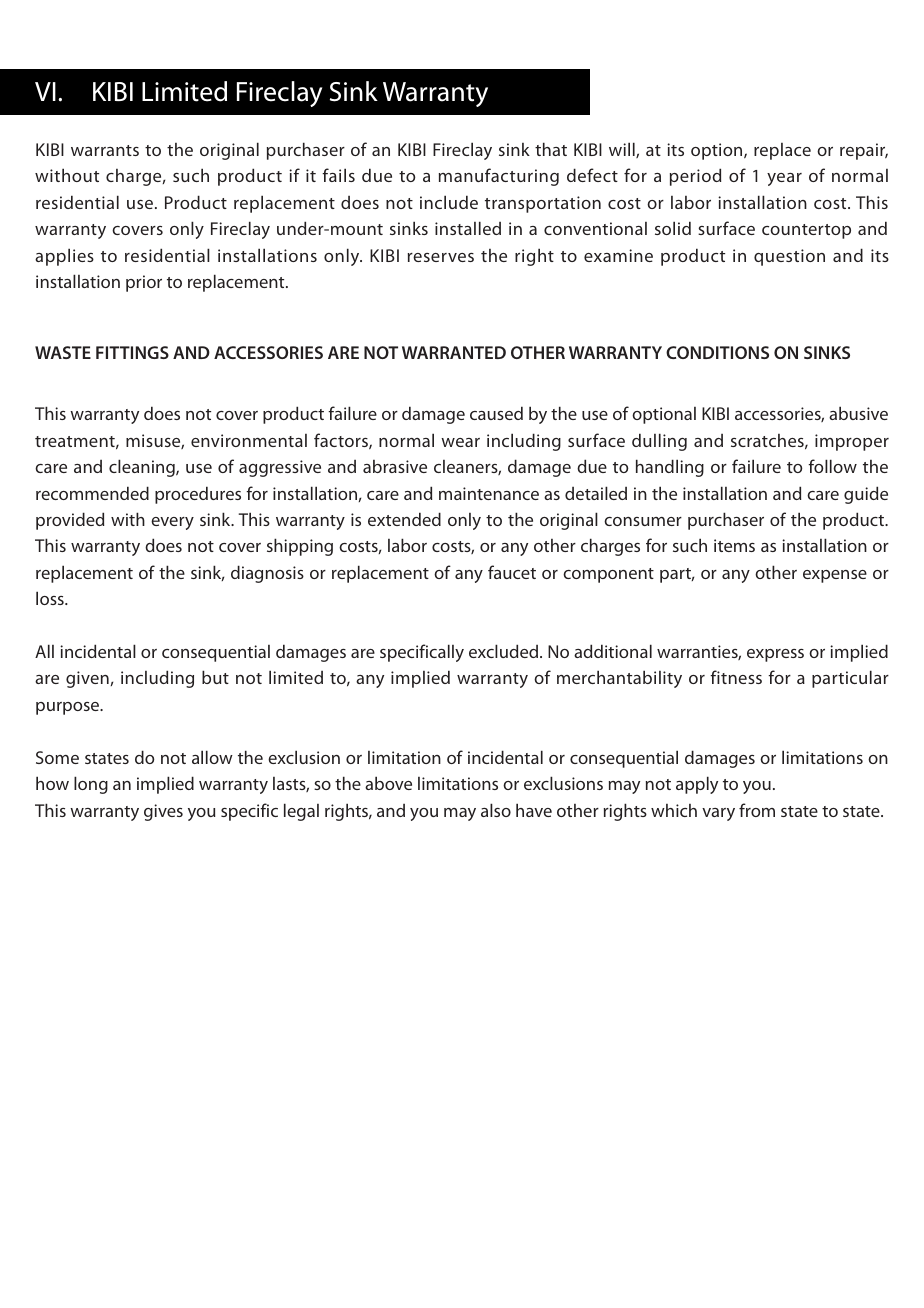  What do you see at coordinates (163, 812) in the image?
I see `gives` at bounding box center [163, 812].
